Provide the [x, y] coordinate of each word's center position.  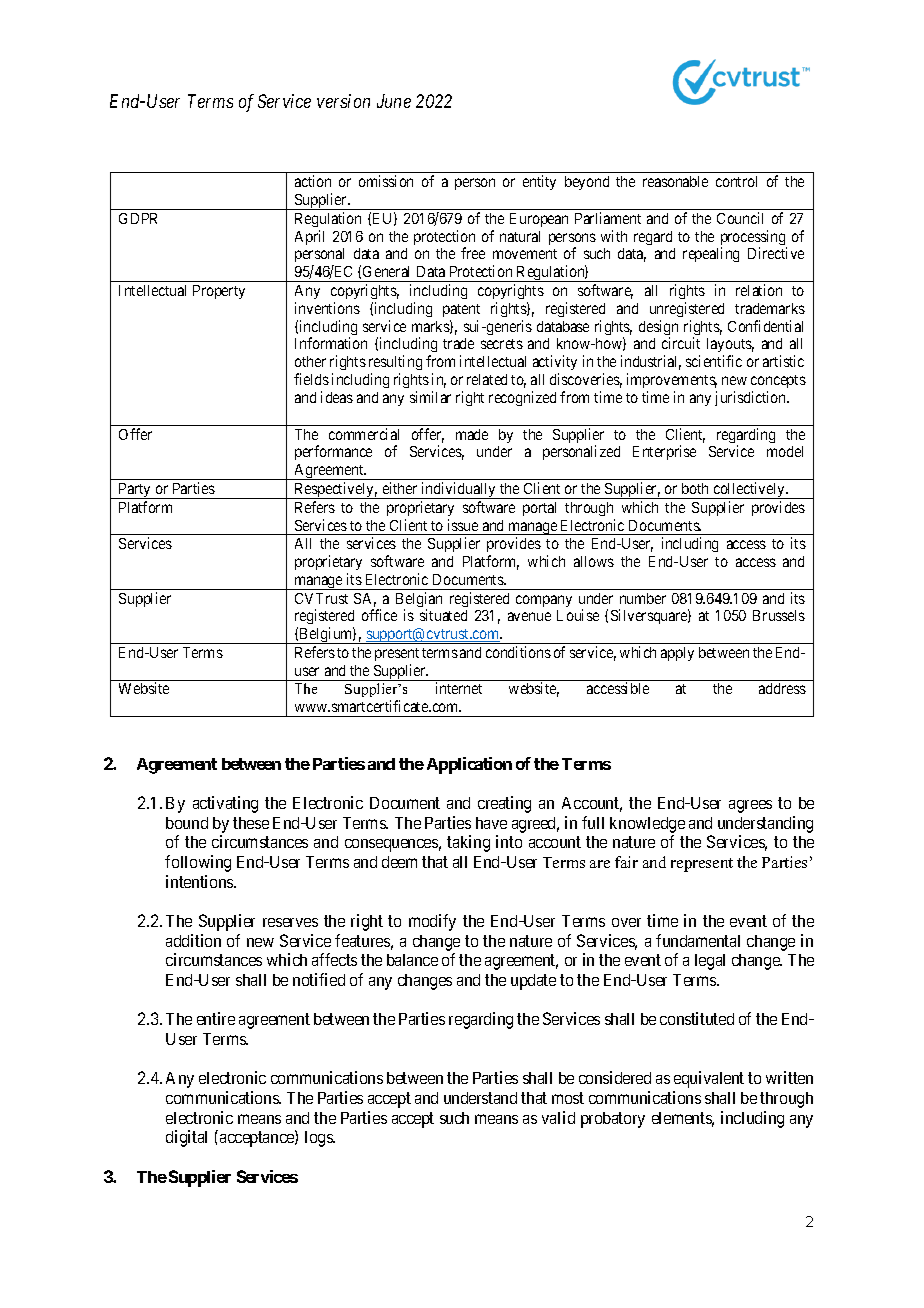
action [313, 181]
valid [558, 1117]
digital [186, 1138]
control [736, 181]
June [394, 101]
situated [443, 615]
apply [677, 654]
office [379, 615]
